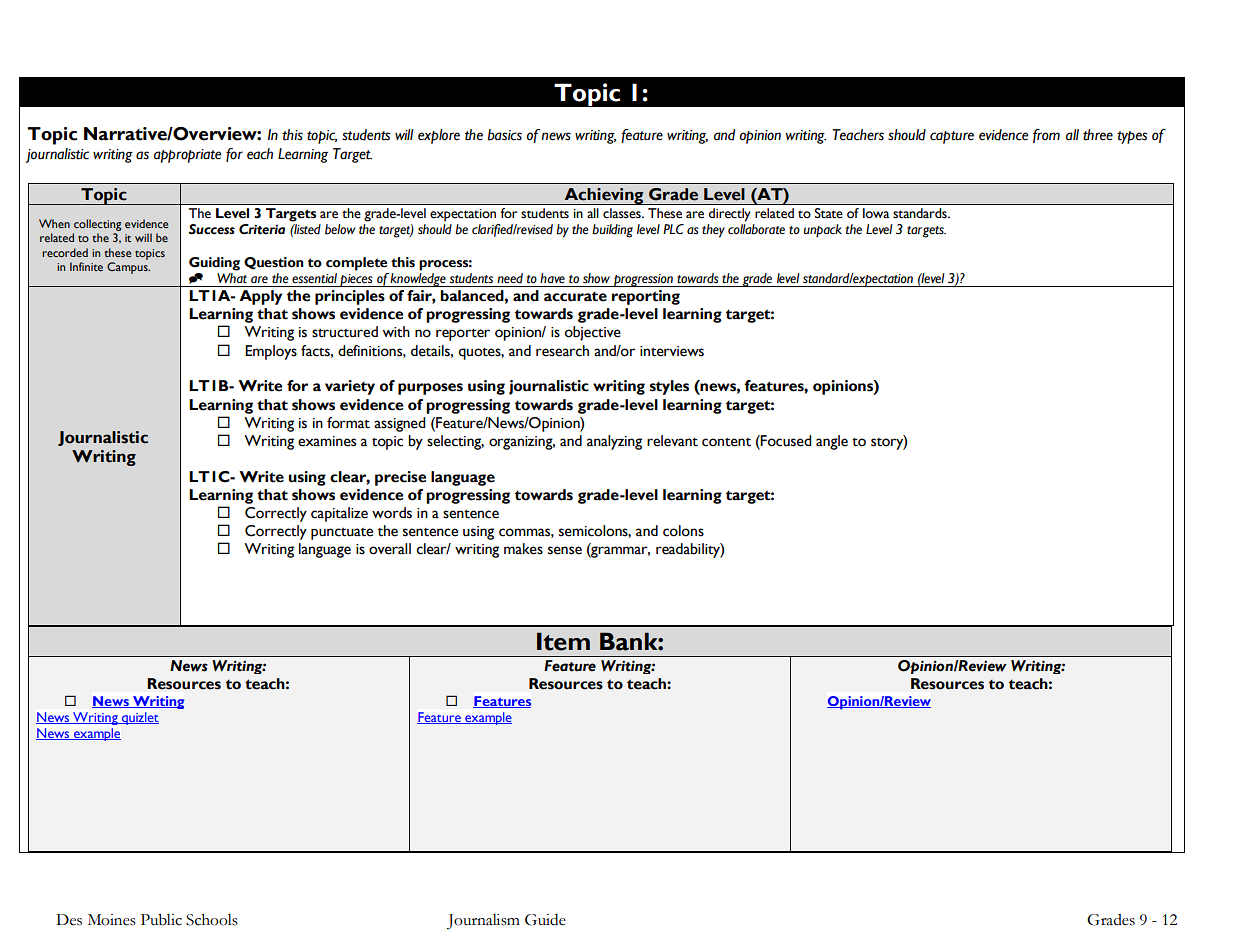 The height and width of the screenshot is (952, 1233). I want to click on from, so click(1046, 136).
